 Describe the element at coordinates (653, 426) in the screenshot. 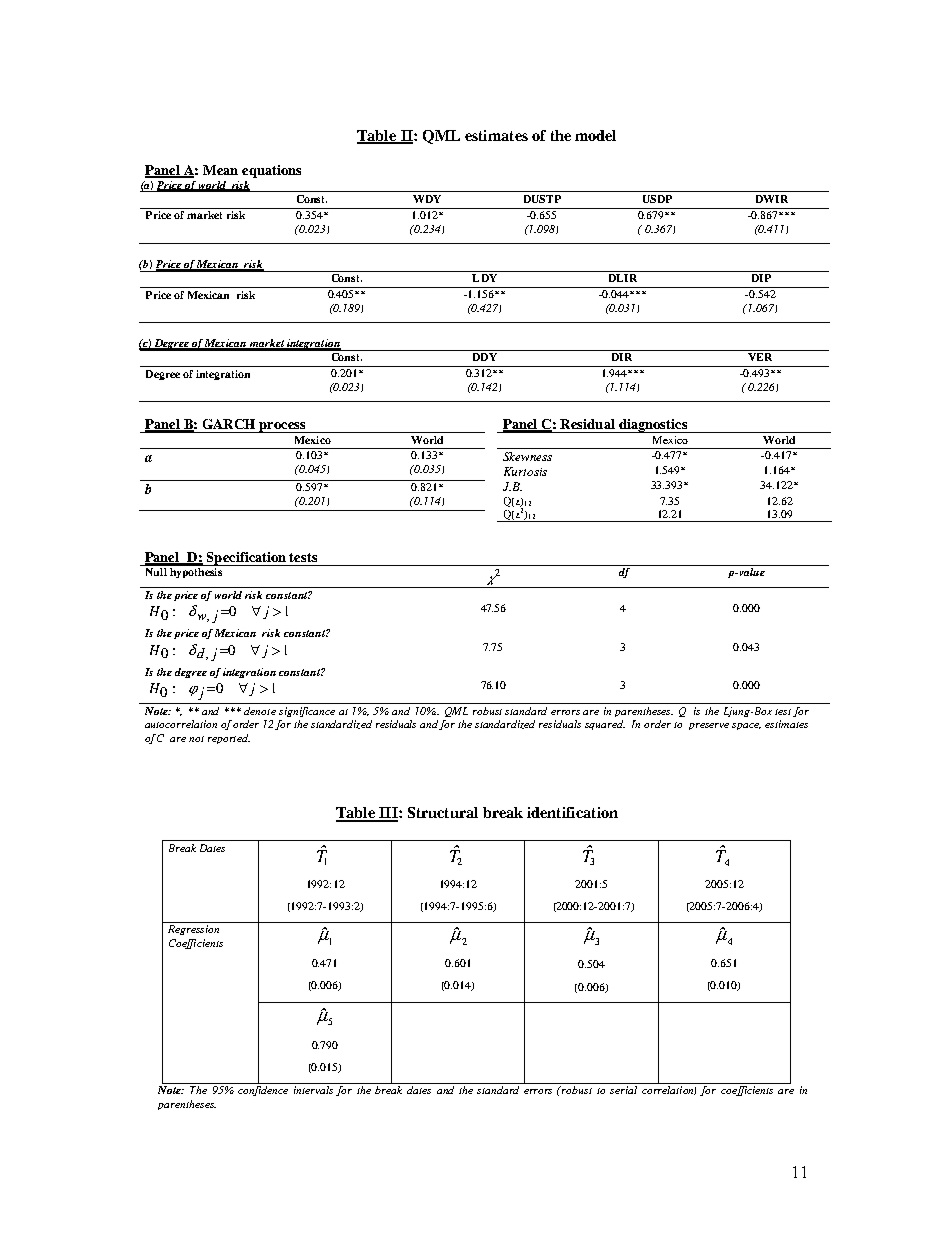

I see `diagnostics` at that location.
